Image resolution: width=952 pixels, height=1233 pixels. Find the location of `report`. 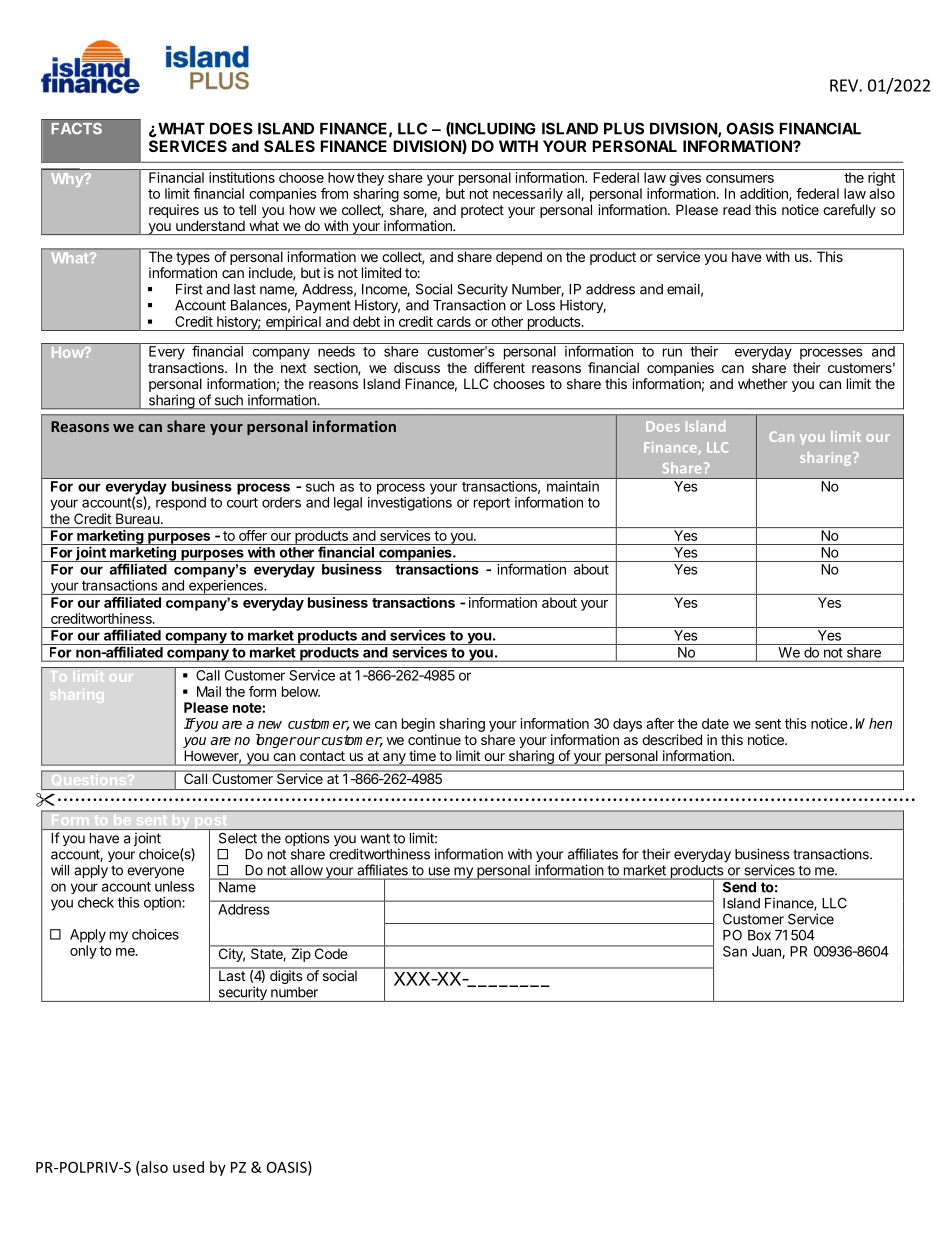

report is located at coordinates (492, 504).
